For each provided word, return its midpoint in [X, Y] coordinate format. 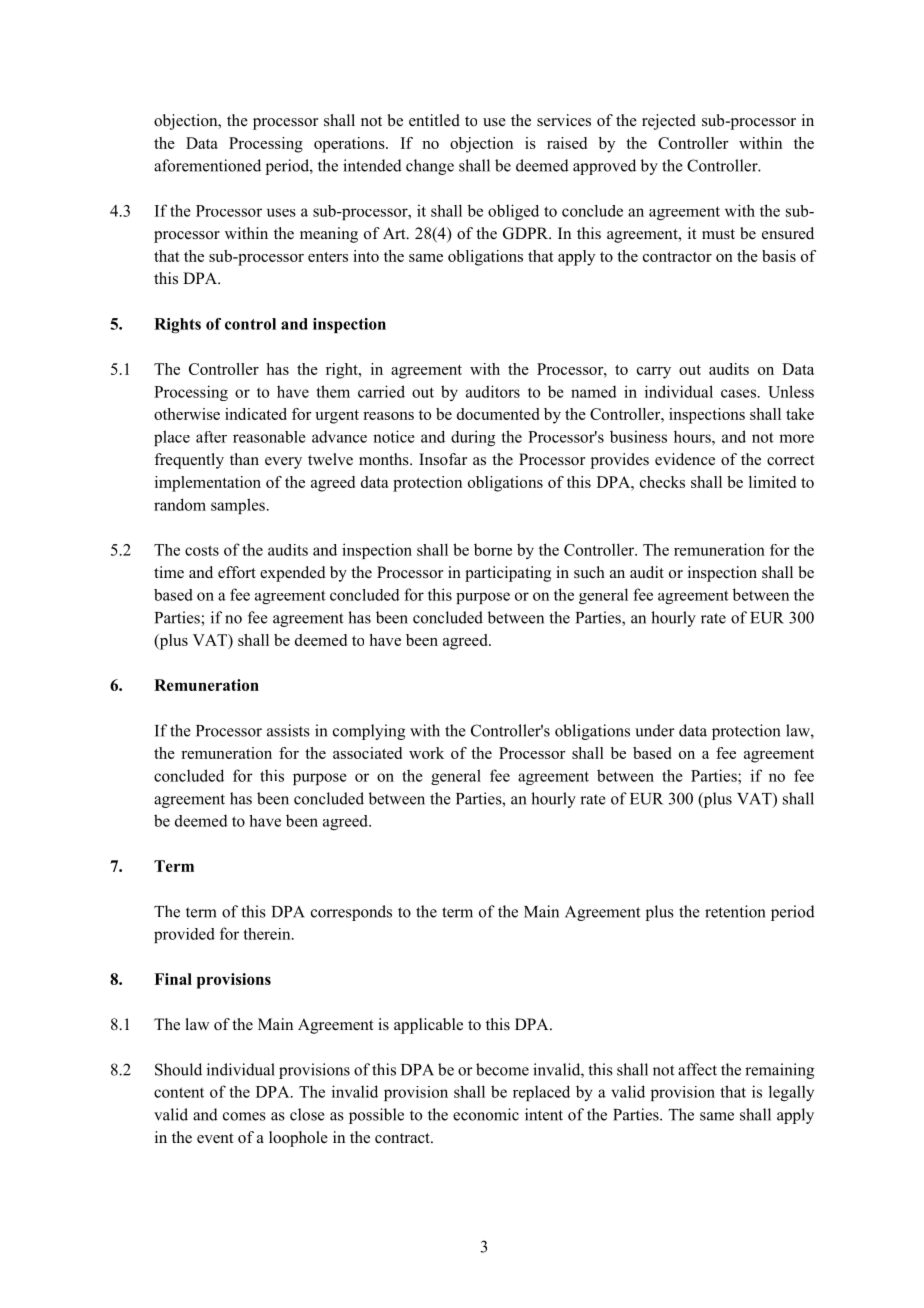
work [426, 753]
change [430, 167]
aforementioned [207, 165]
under [655, 730]
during [473, 438]
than [244, 459]
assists [288, 730]
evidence [685, 459]
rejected [669, 122]
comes [244, 1116]
